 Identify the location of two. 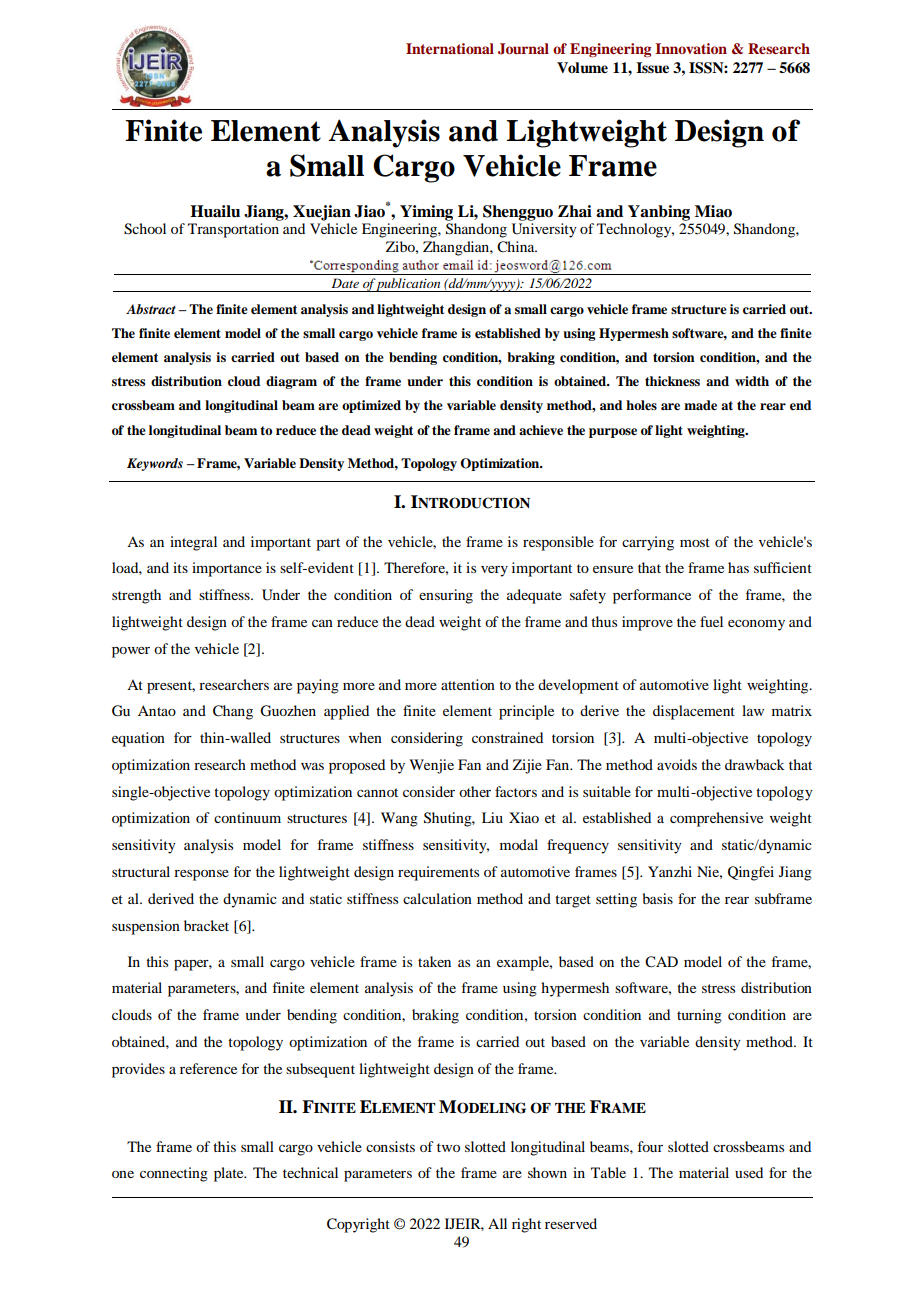
(448, 1147).
